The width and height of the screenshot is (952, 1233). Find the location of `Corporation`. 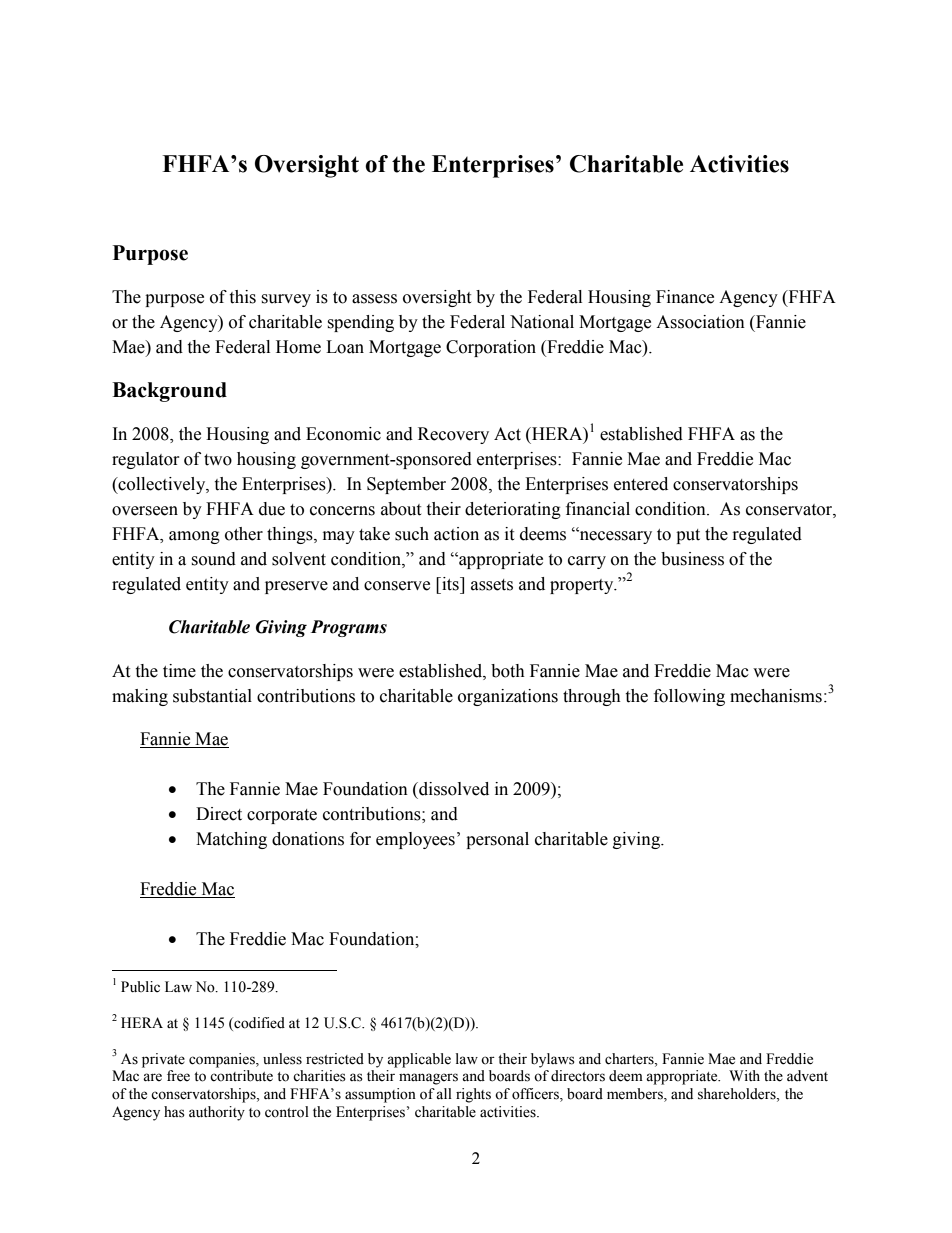

Corporation is located at coordinates (491, 348).
